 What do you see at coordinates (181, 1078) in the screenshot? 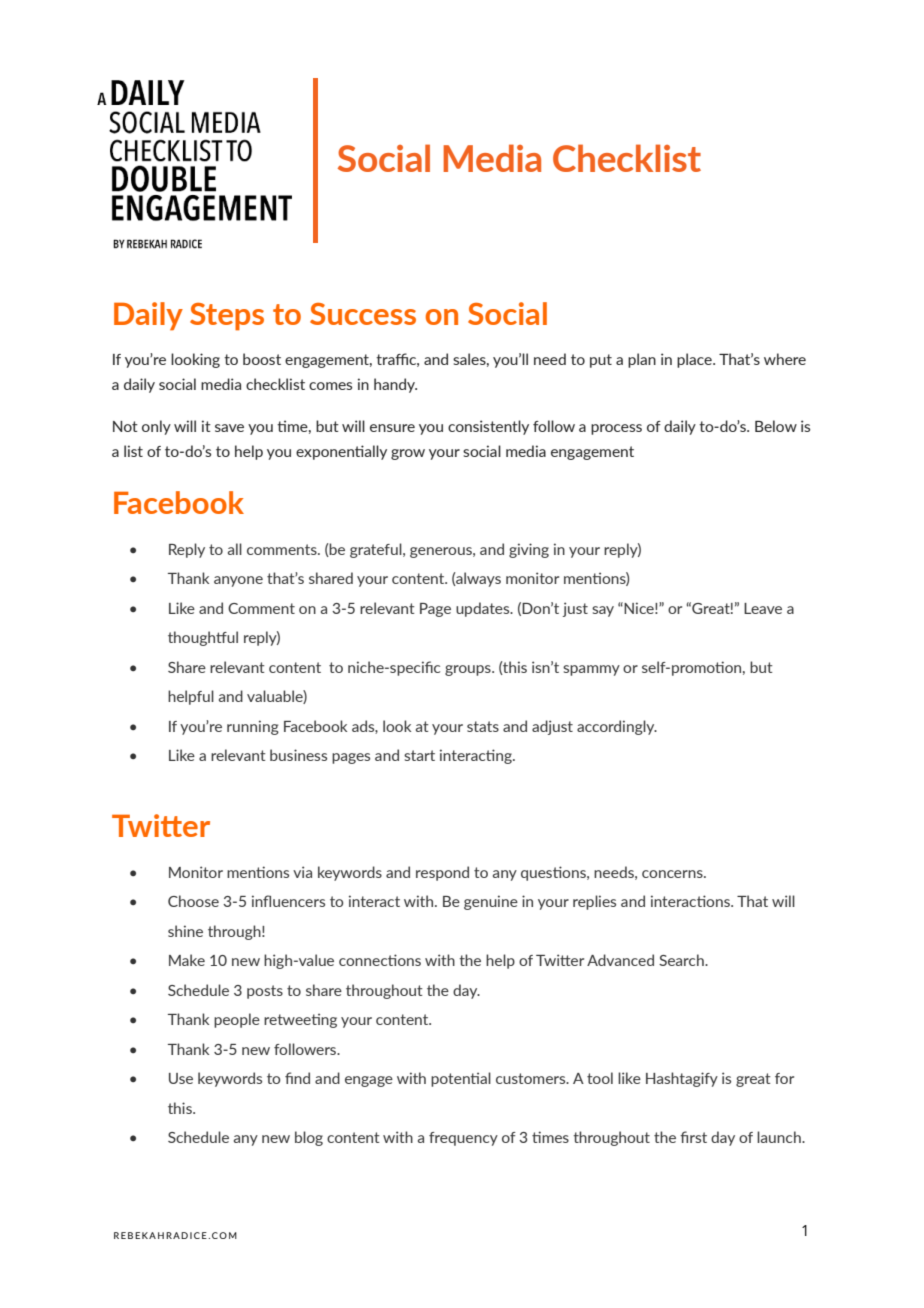
I see `Use` at bounding box center [181, 1078].
